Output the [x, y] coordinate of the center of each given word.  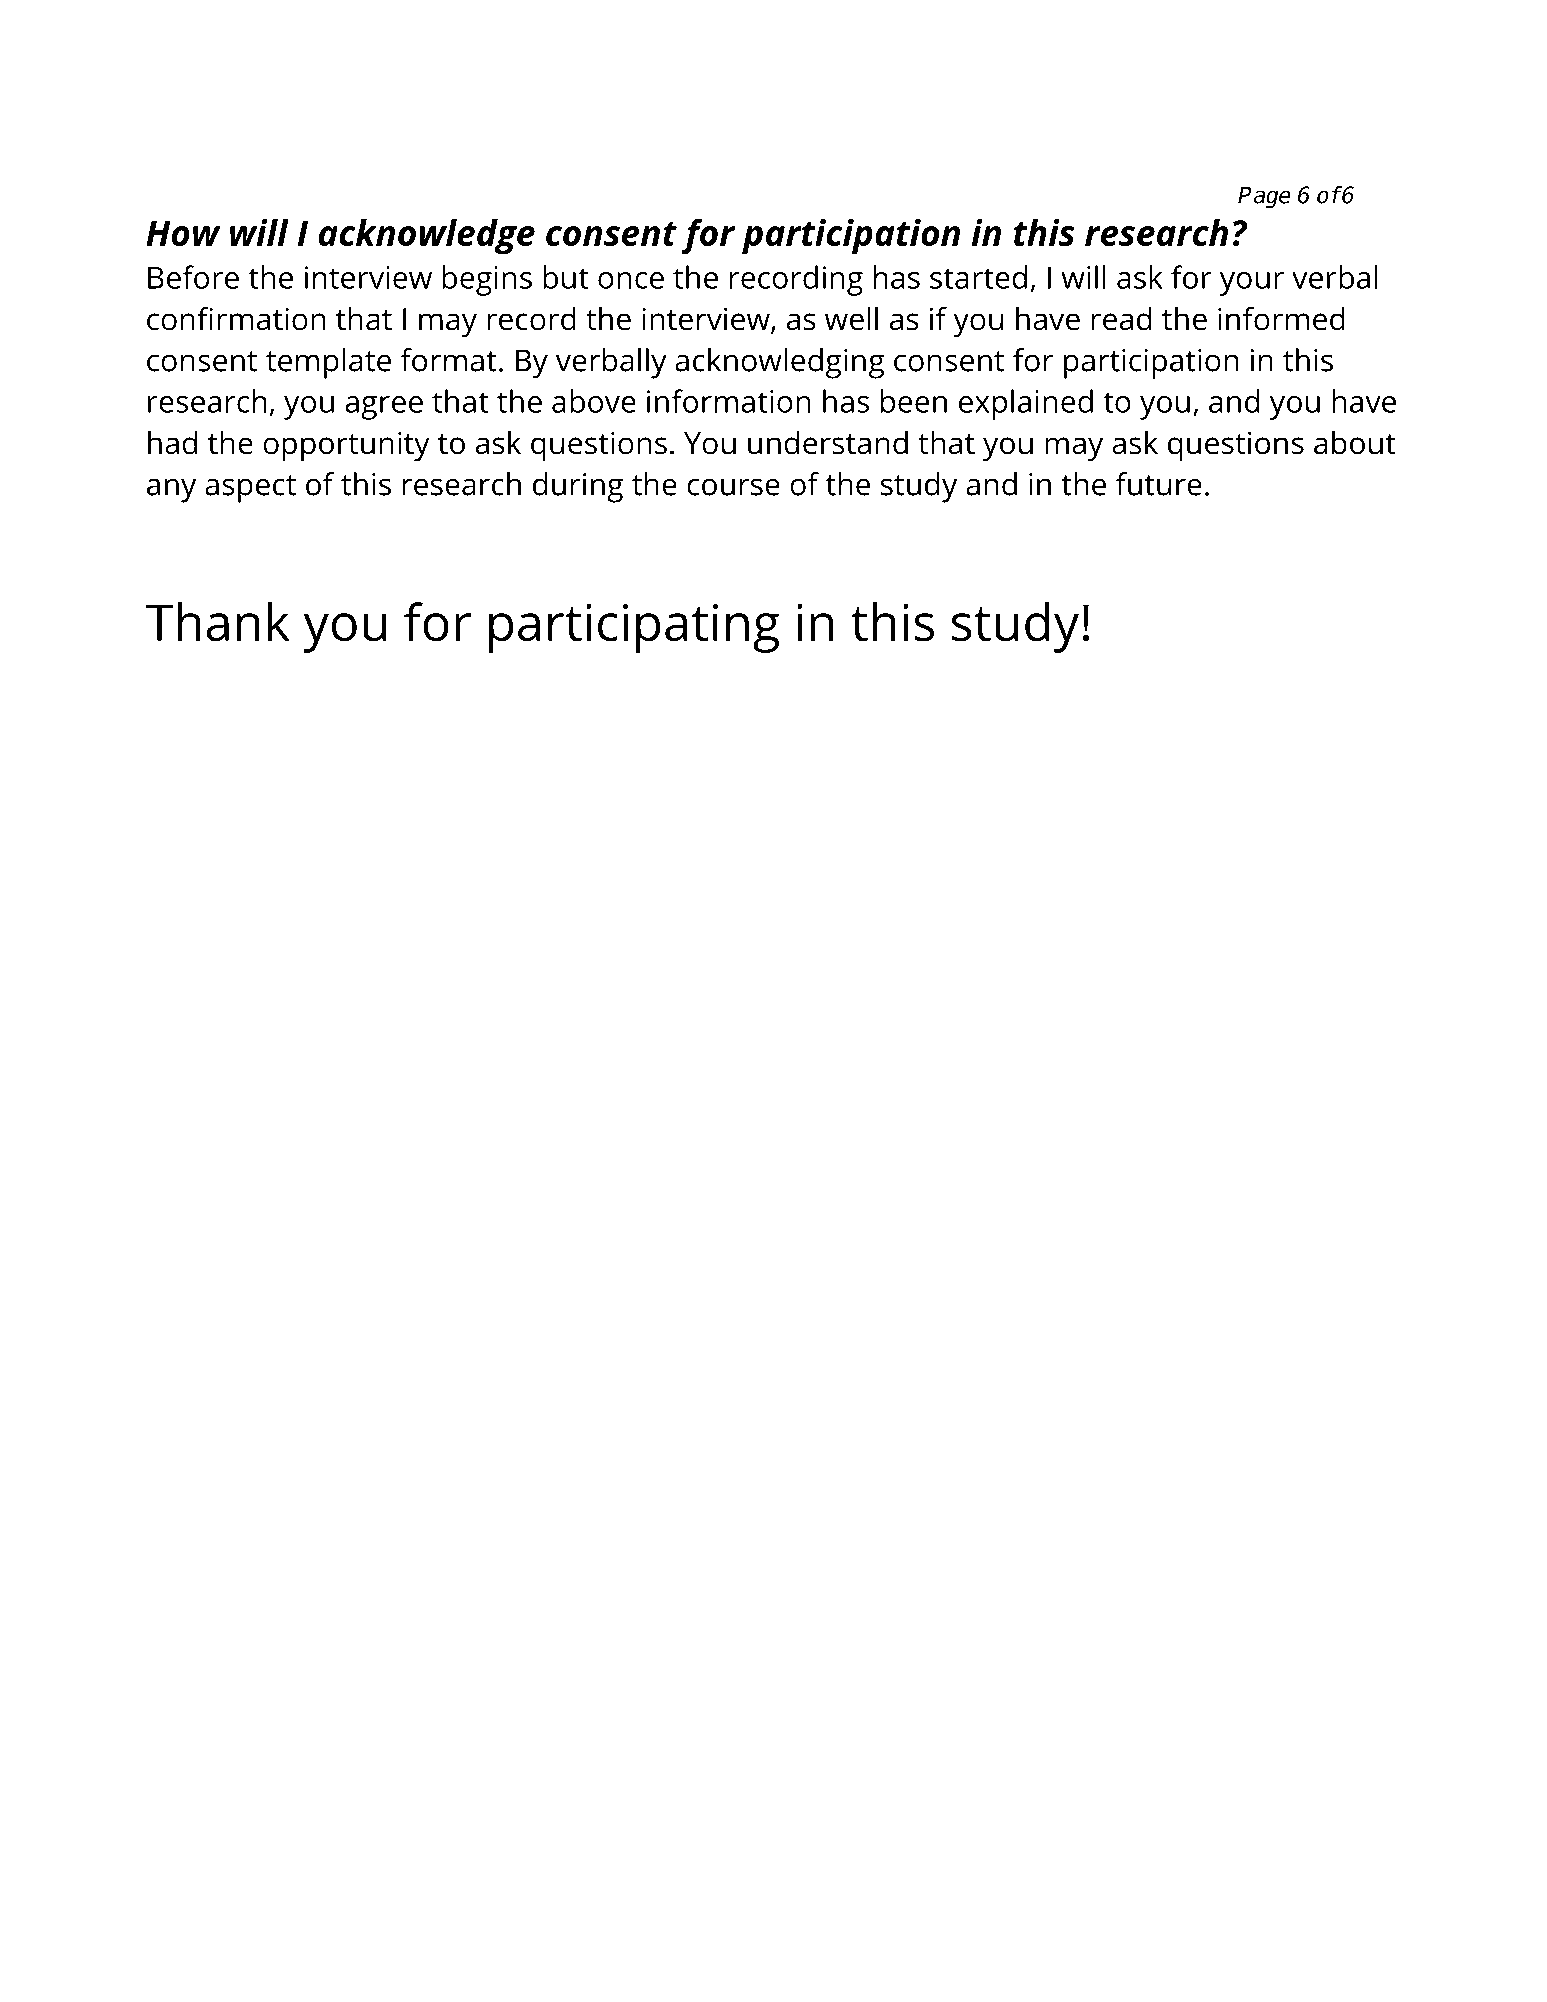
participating [634, 628]
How [183, 233]
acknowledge [427, 237]
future [1159, 484]
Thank [218, 622]
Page [1264, 197]
